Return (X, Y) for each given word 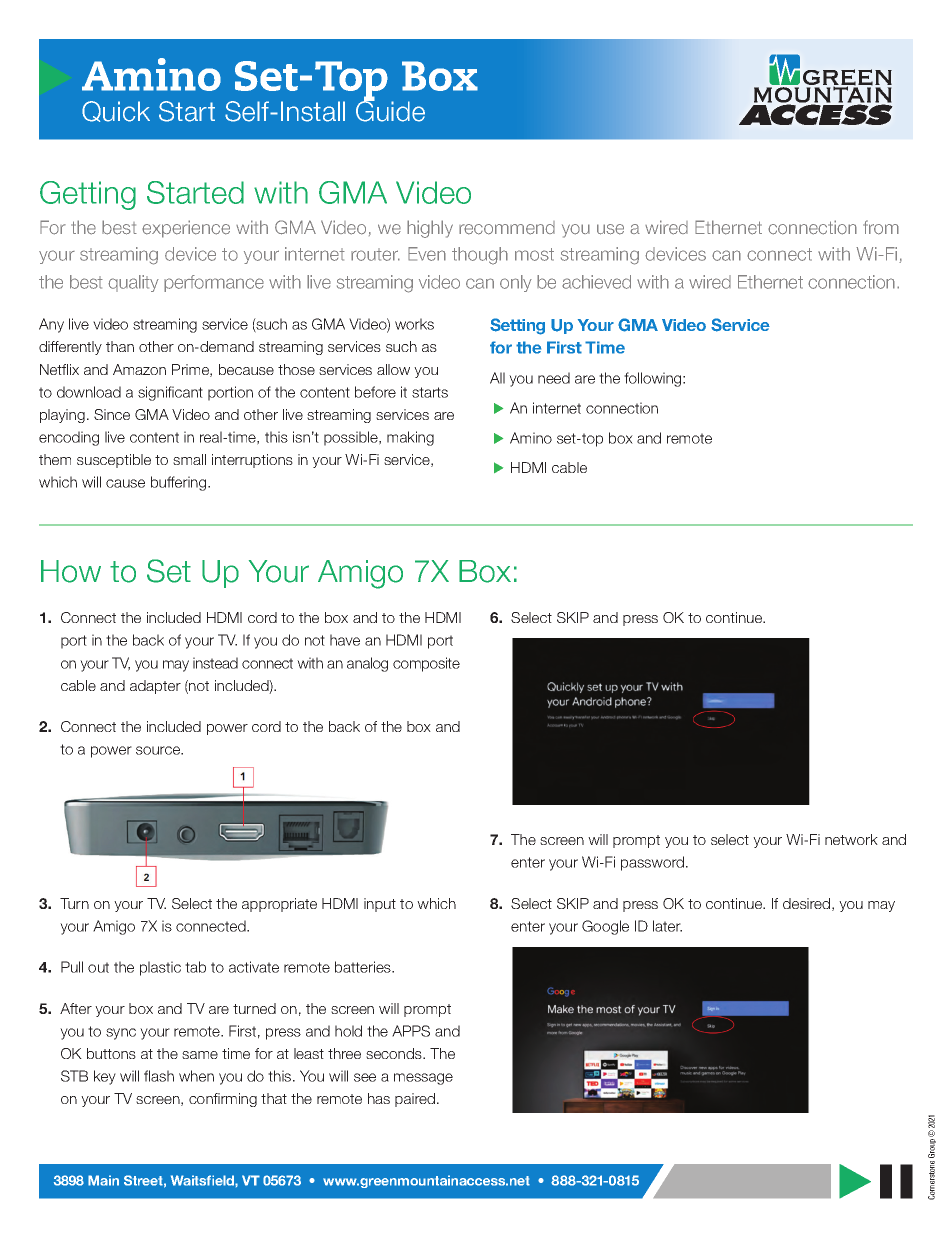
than (120, 346)
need (554, 378)
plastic (160, 968)
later (667, 926)
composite (426, 664)
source (159, 750)
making (410, 438)
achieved (596, 282)
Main (103, 1180)
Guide (390, 110)
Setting (517, 326)
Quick (116, 111)
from (881, 227)
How (71, 571)
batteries (364, 967)
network (851, 839)
